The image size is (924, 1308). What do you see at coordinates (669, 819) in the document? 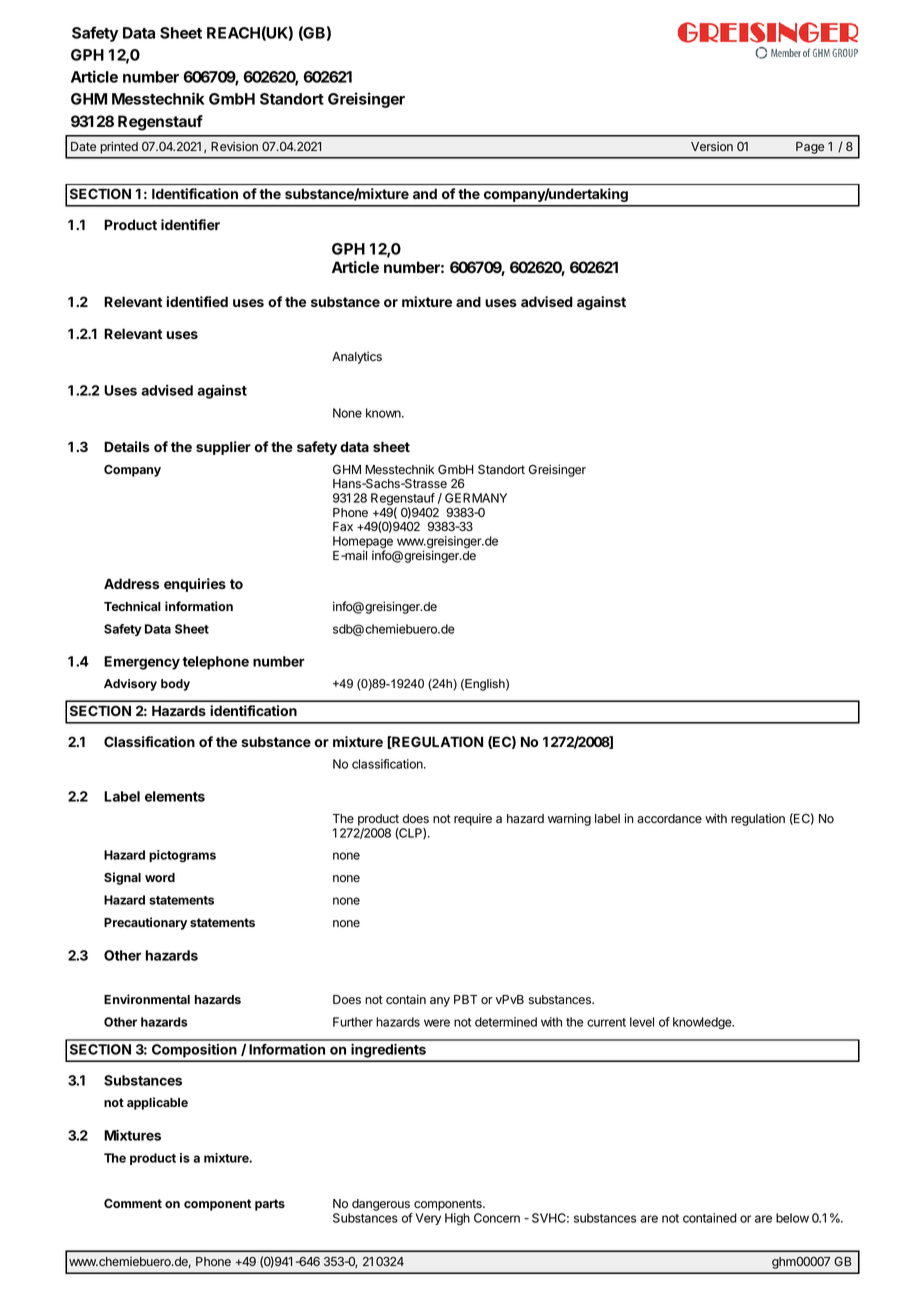
I see `accordance` at bounding box center [669, 819].
